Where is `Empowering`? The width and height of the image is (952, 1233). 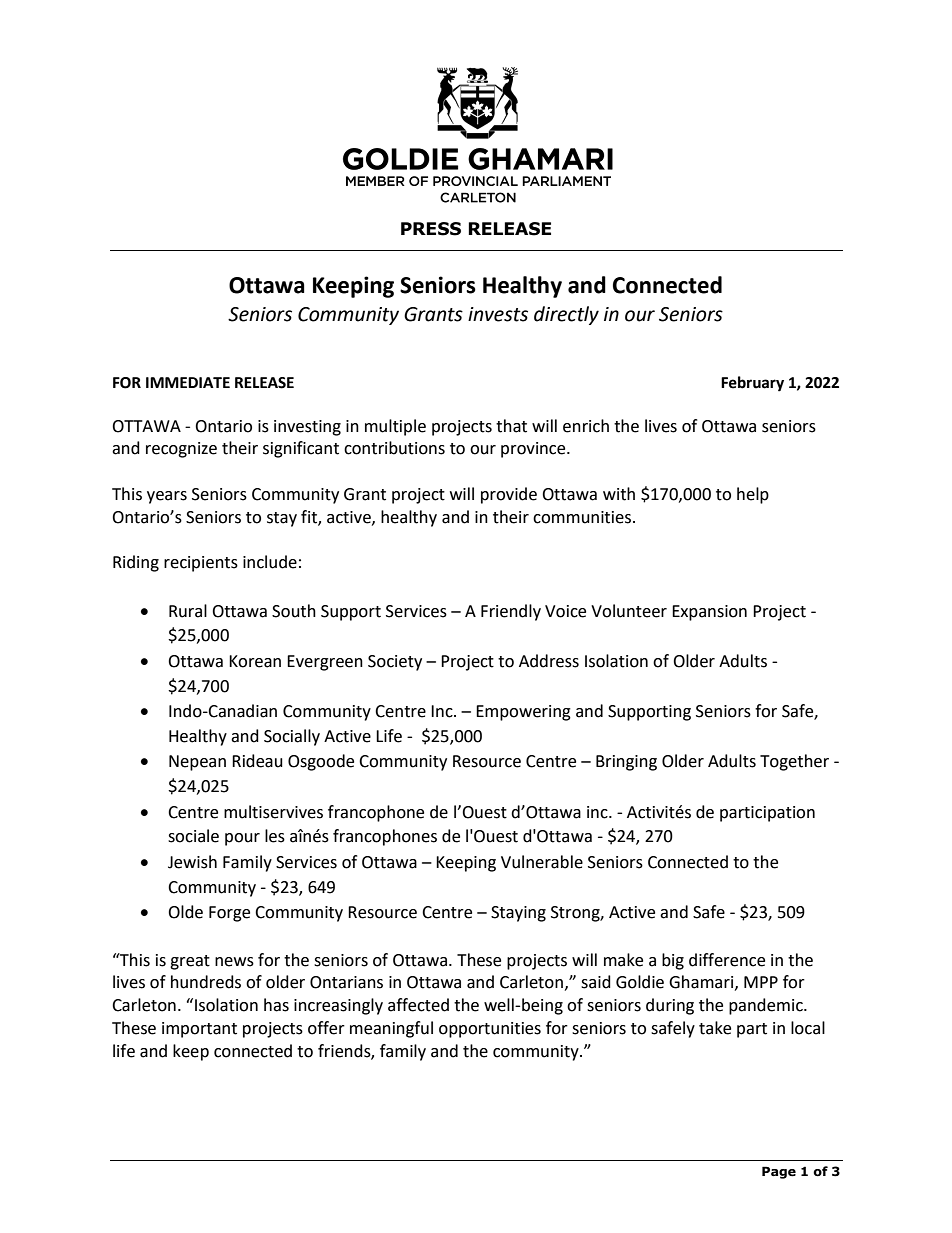
Empowering is located at coordinates (523, 713).
